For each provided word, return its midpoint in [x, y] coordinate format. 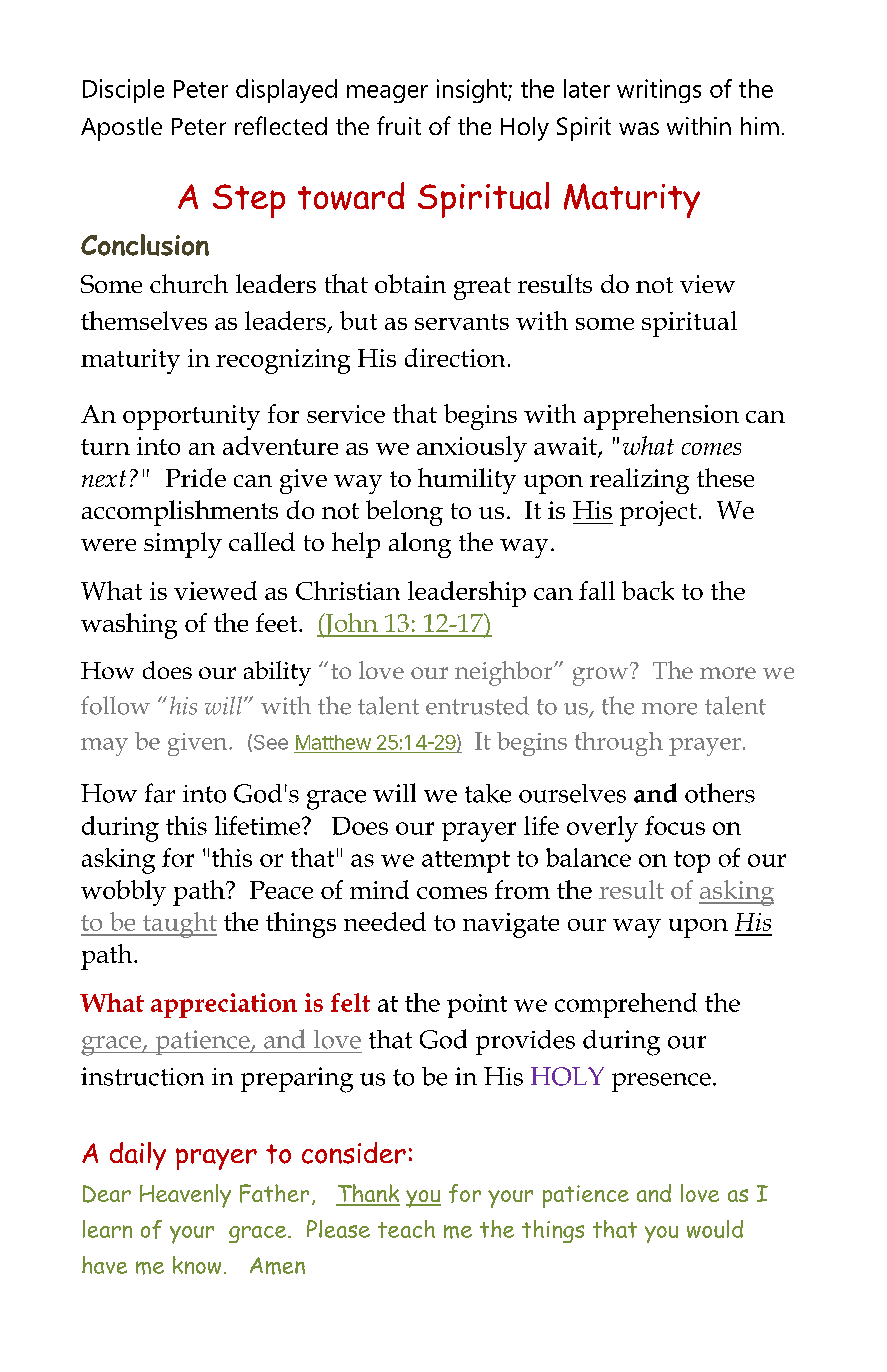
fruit [399, 125]
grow [602, 675]
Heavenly [185, 1196]
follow [115, 705]
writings [659, 91]
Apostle [121, 129]
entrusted [477, 705]
